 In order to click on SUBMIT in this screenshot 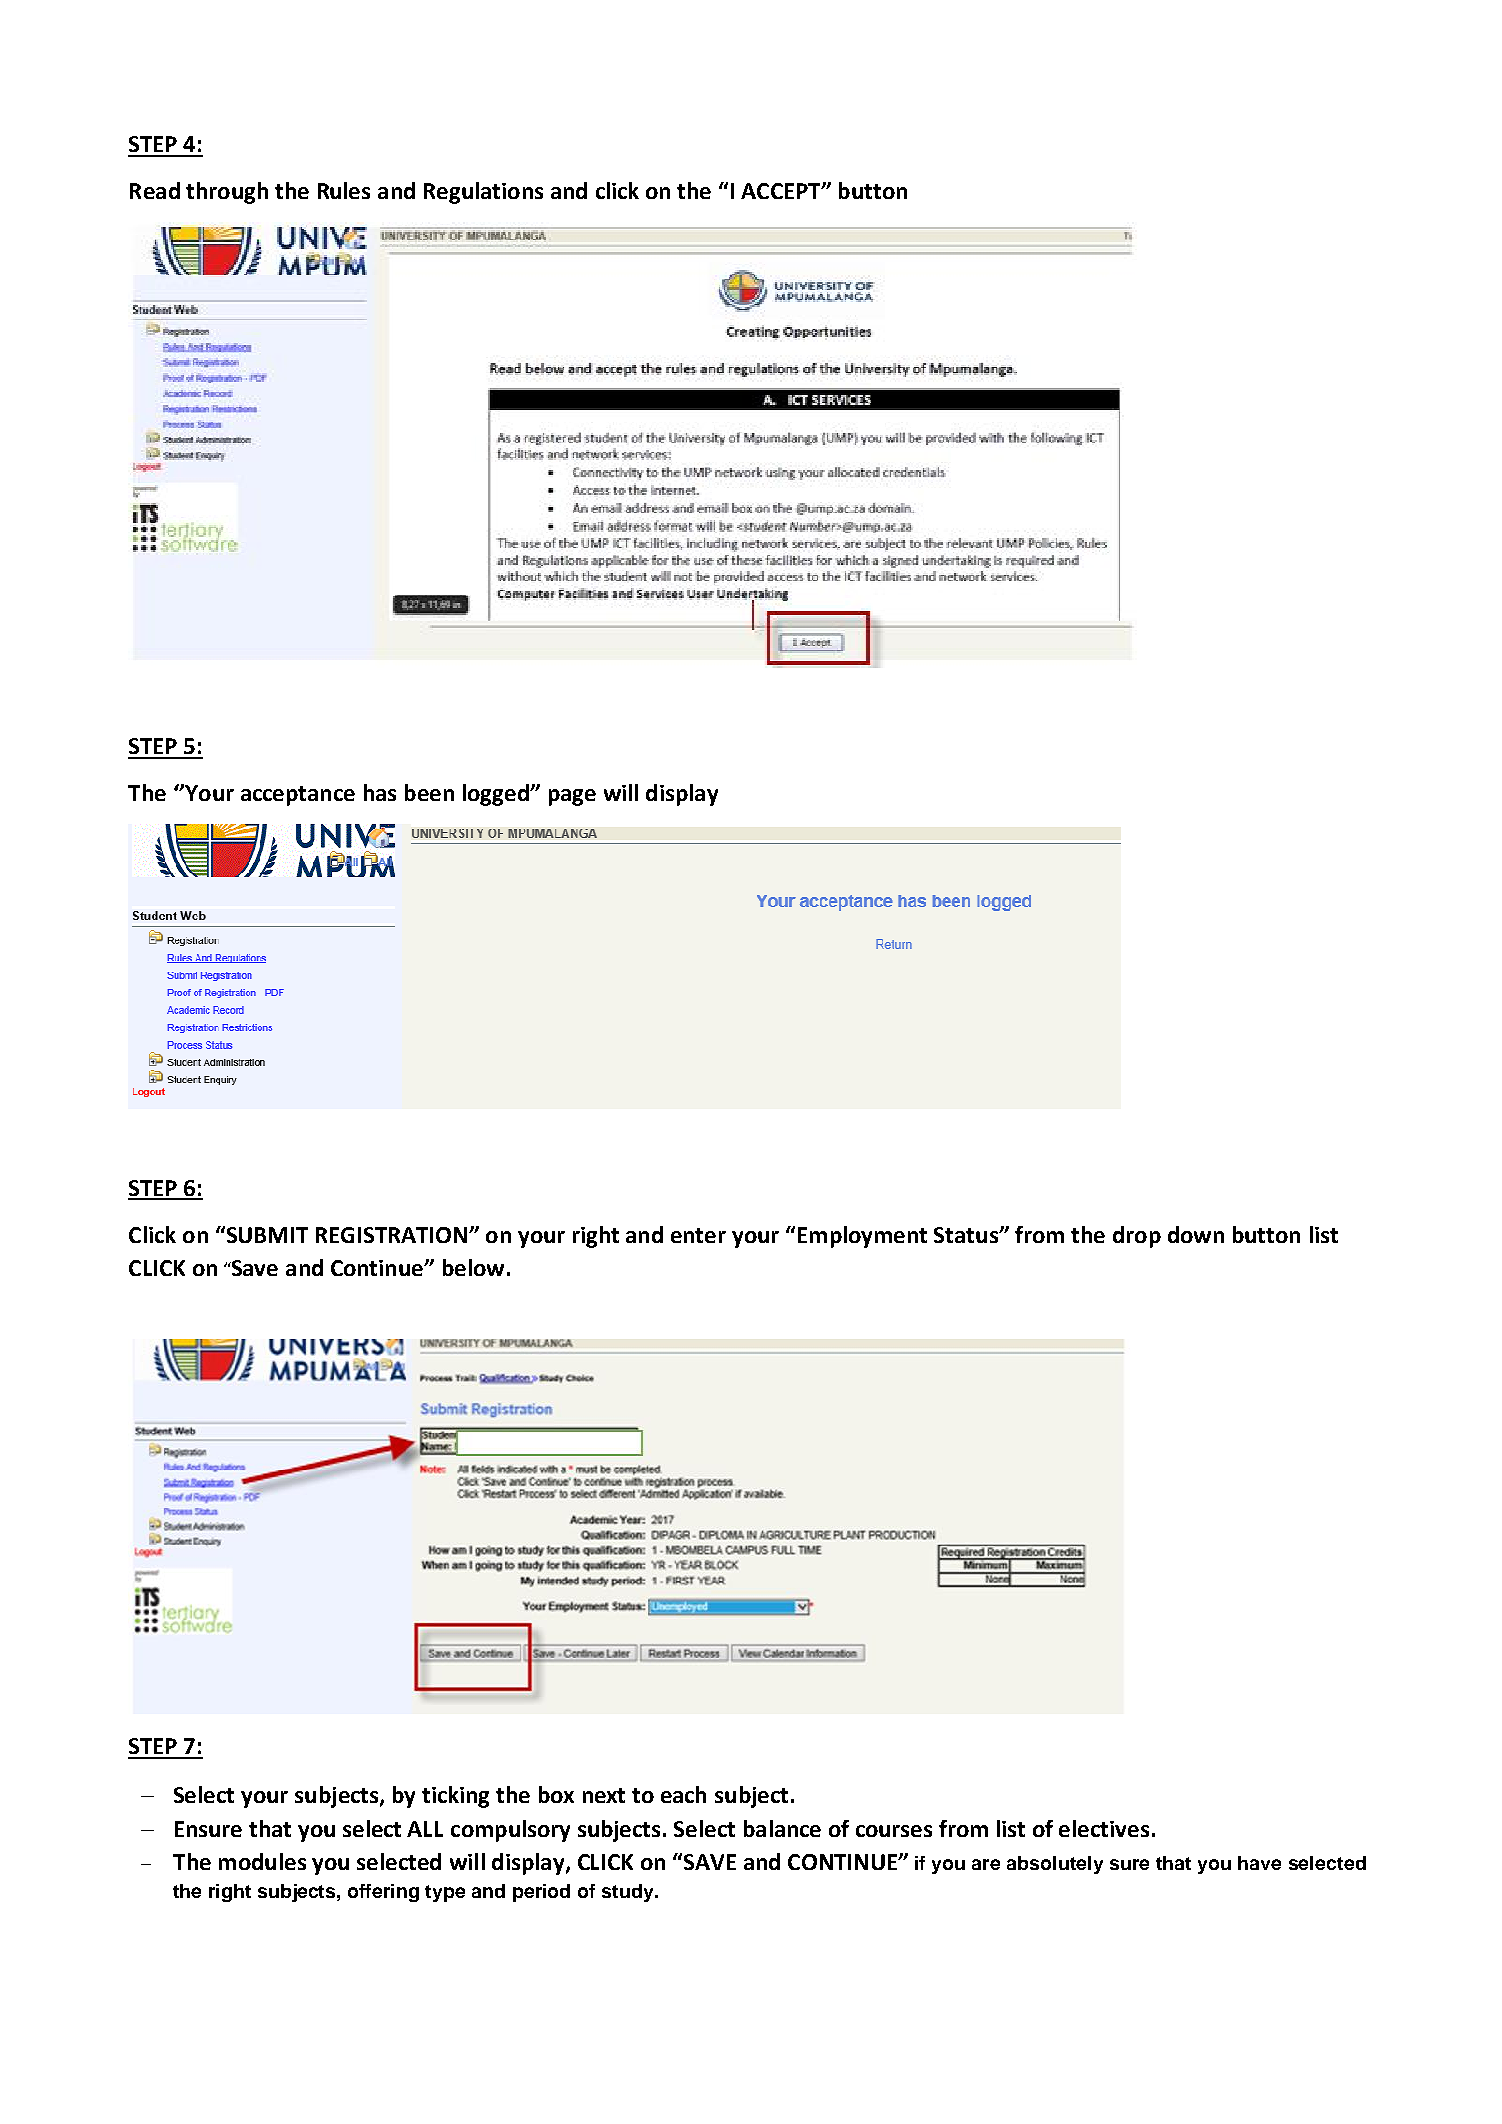, I will do `click(266, 1234)`.
